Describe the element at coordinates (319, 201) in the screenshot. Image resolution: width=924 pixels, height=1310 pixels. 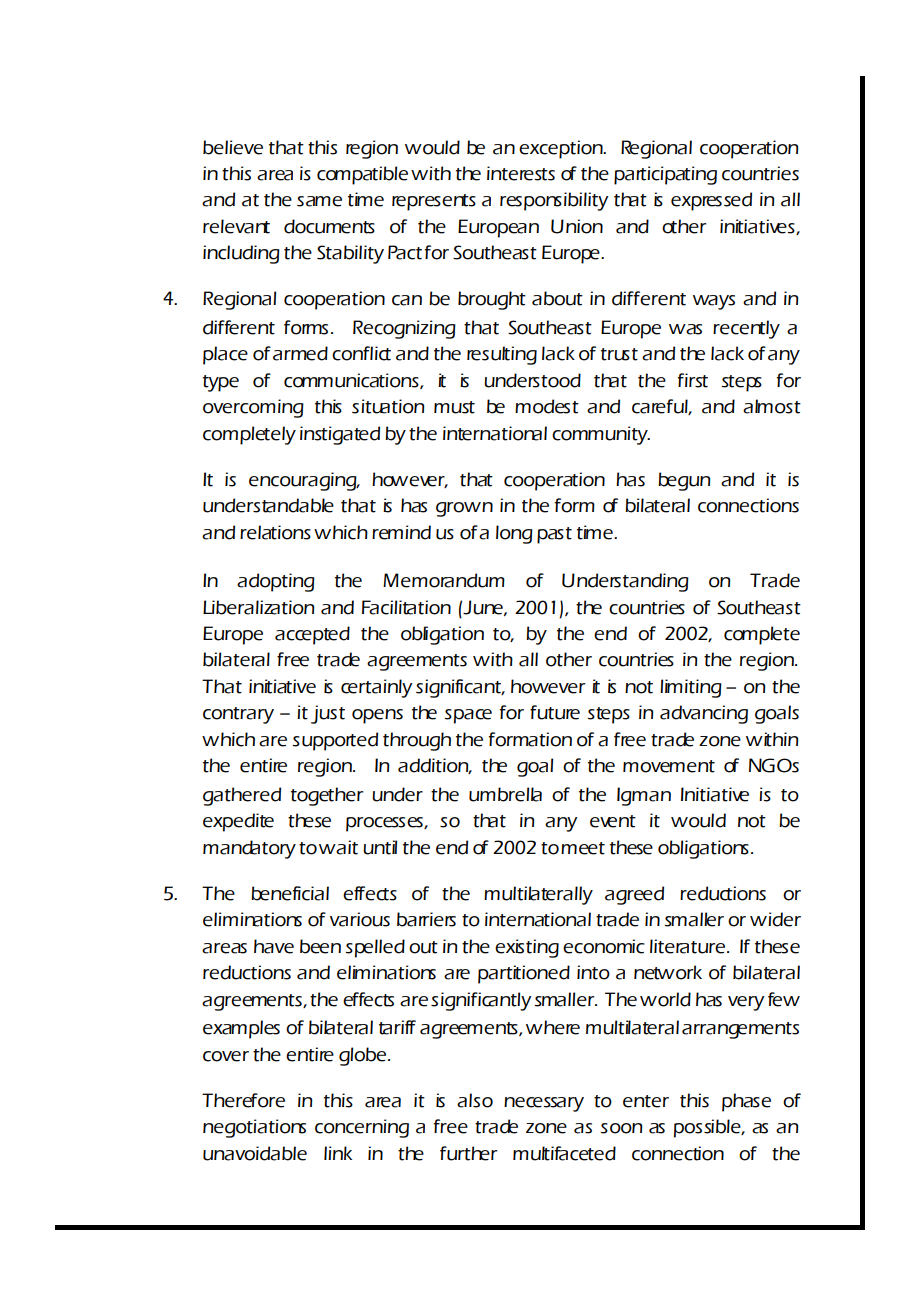
I see `same` at that location.
